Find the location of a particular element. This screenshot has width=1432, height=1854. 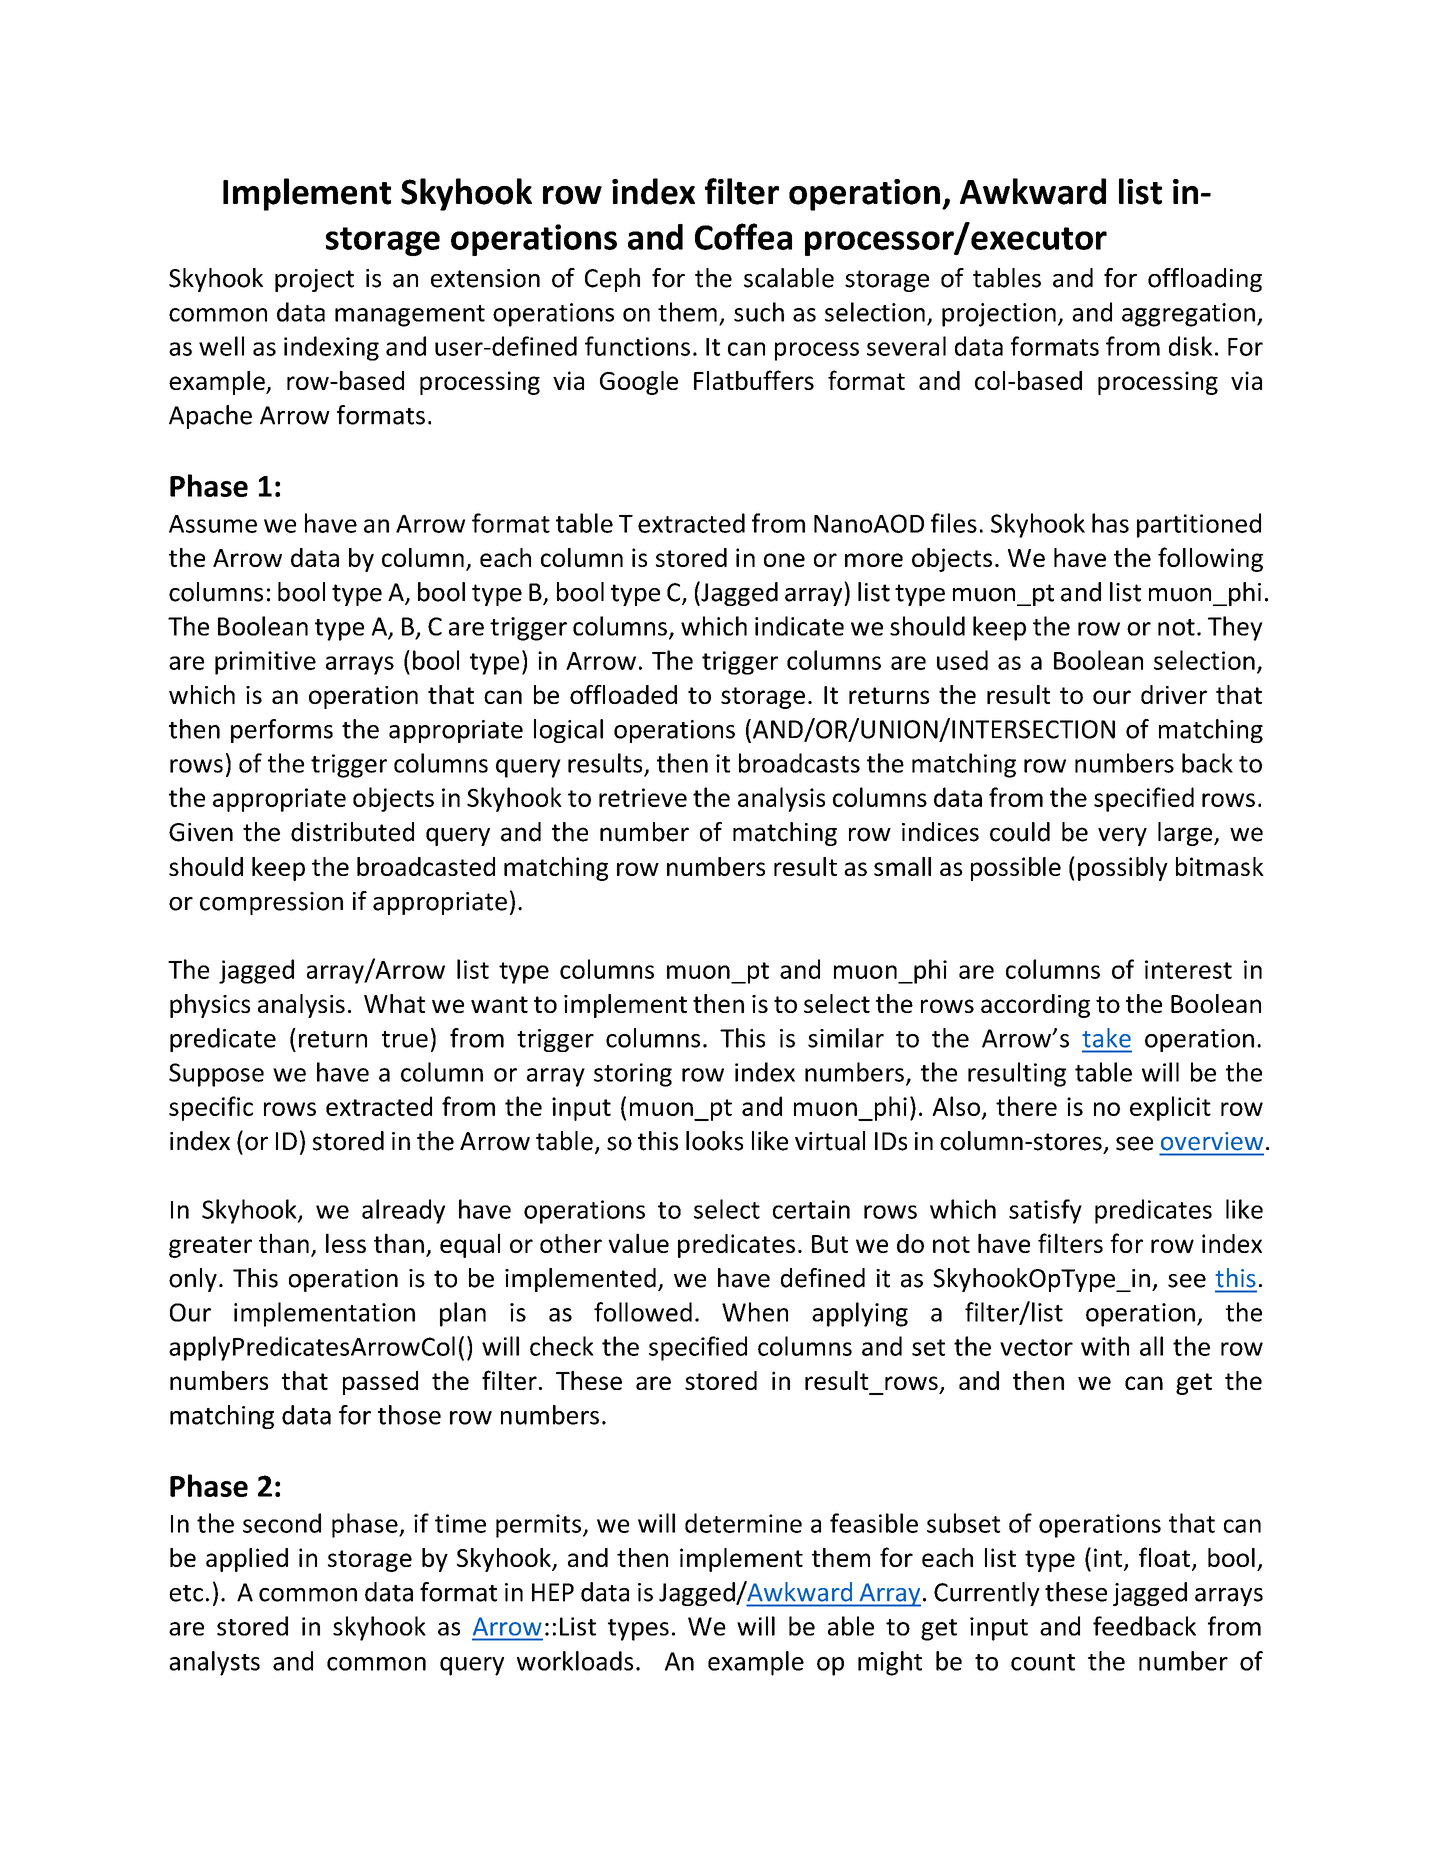

aggregation is located at coordinates (1188, 315).
